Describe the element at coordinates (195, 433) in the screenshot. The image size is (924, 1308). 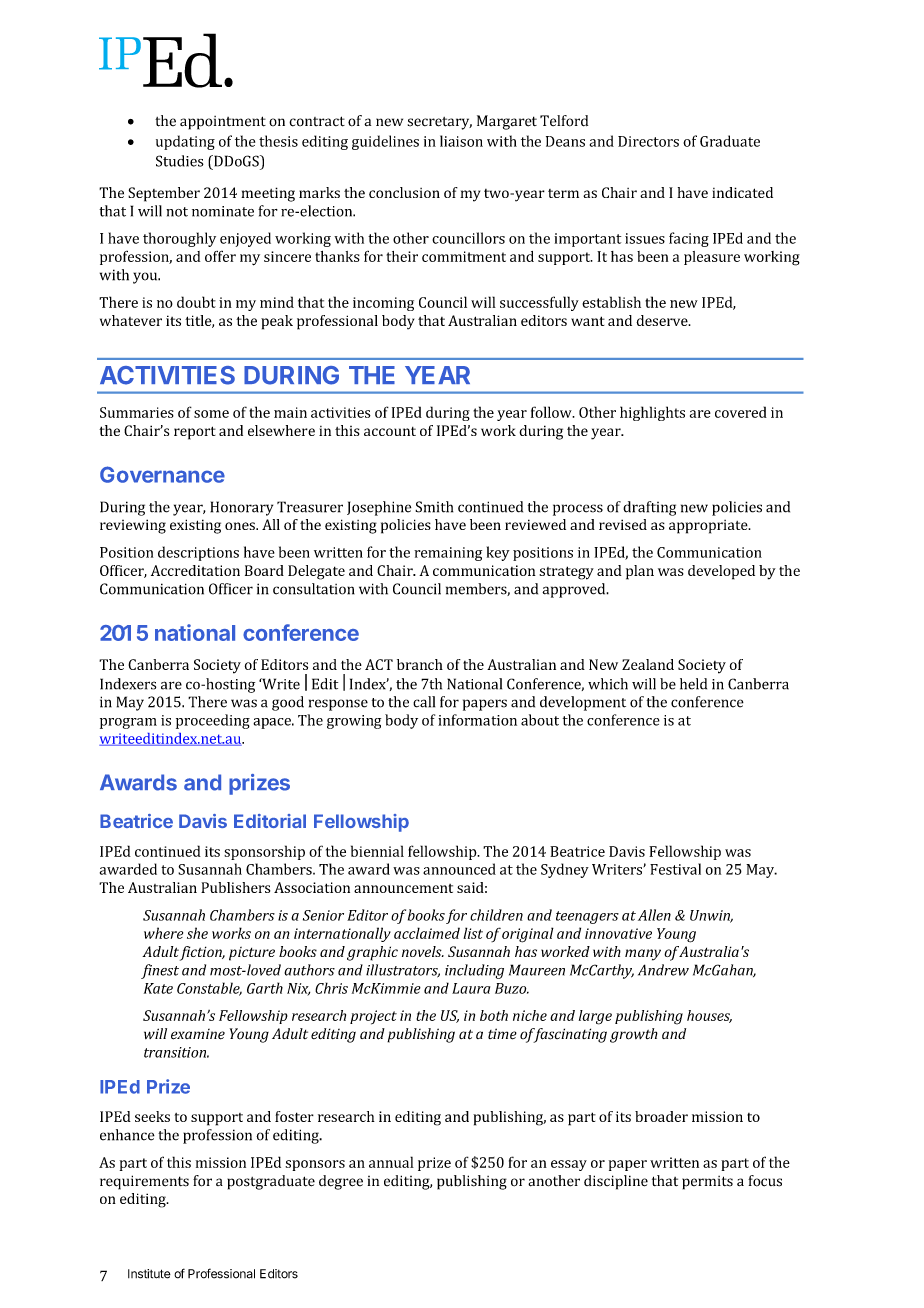
I see `report` at that location.
